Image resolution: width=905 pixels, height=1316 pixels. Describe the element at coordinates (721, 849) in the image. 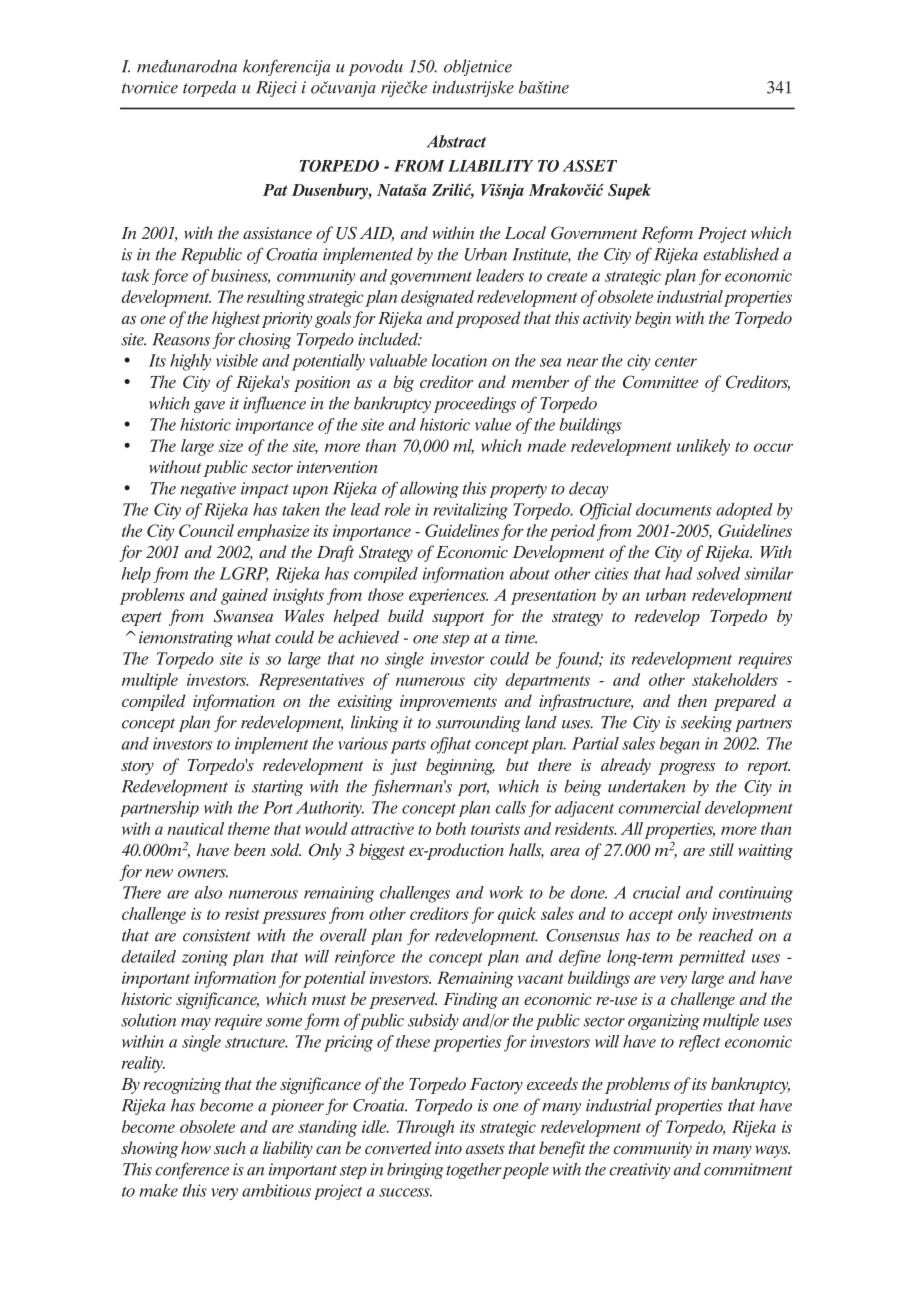

I see `still` at that location.
